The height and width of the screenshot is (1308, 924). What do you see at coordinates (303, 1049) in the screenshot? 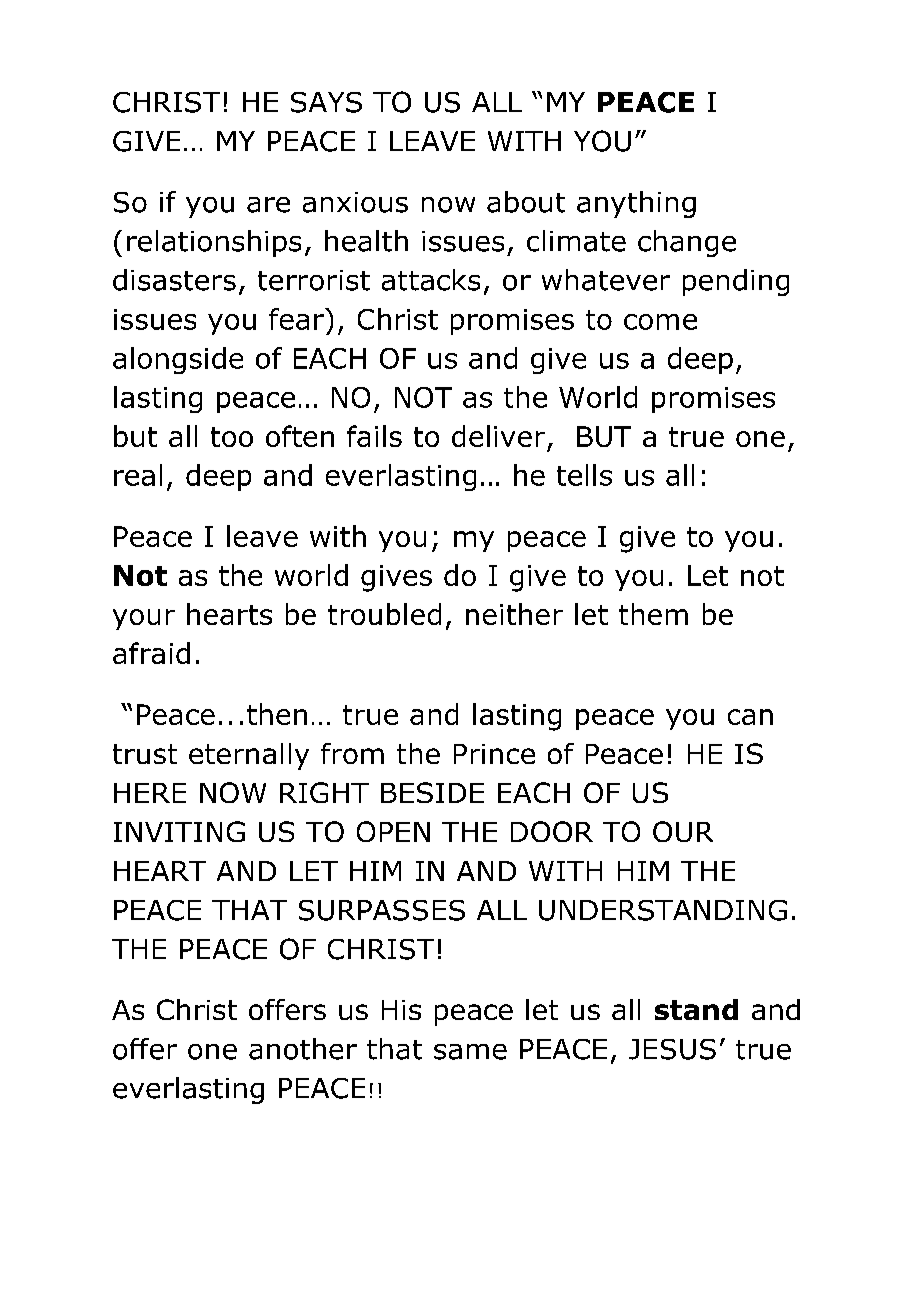
I see `another` at bounding box center [303, 1049].
